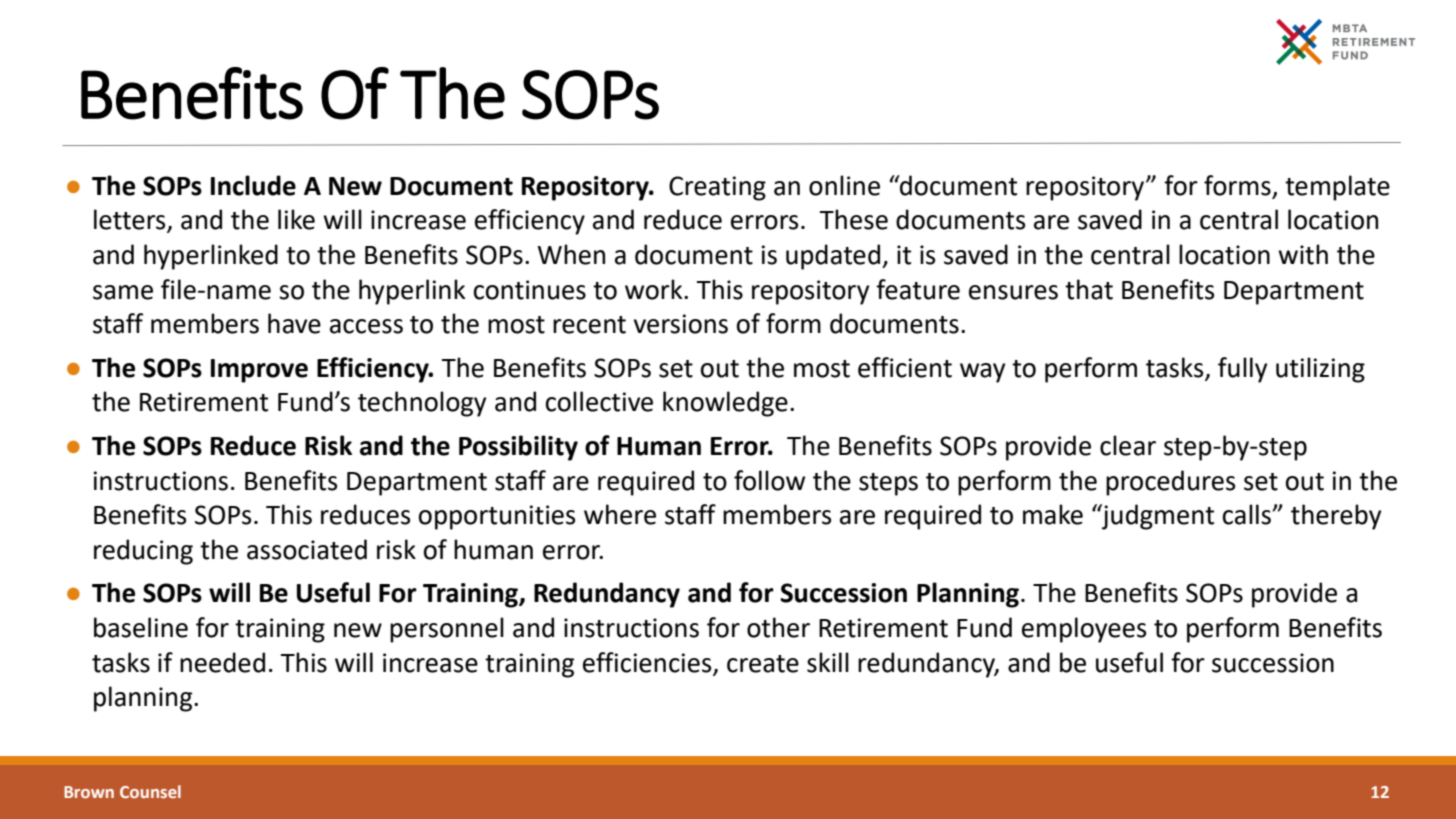 This image has width=1456, height=819. What do you see at coordinates (725, 404) in the image?
I see `knowledge` at bounding box center [725, 404].
